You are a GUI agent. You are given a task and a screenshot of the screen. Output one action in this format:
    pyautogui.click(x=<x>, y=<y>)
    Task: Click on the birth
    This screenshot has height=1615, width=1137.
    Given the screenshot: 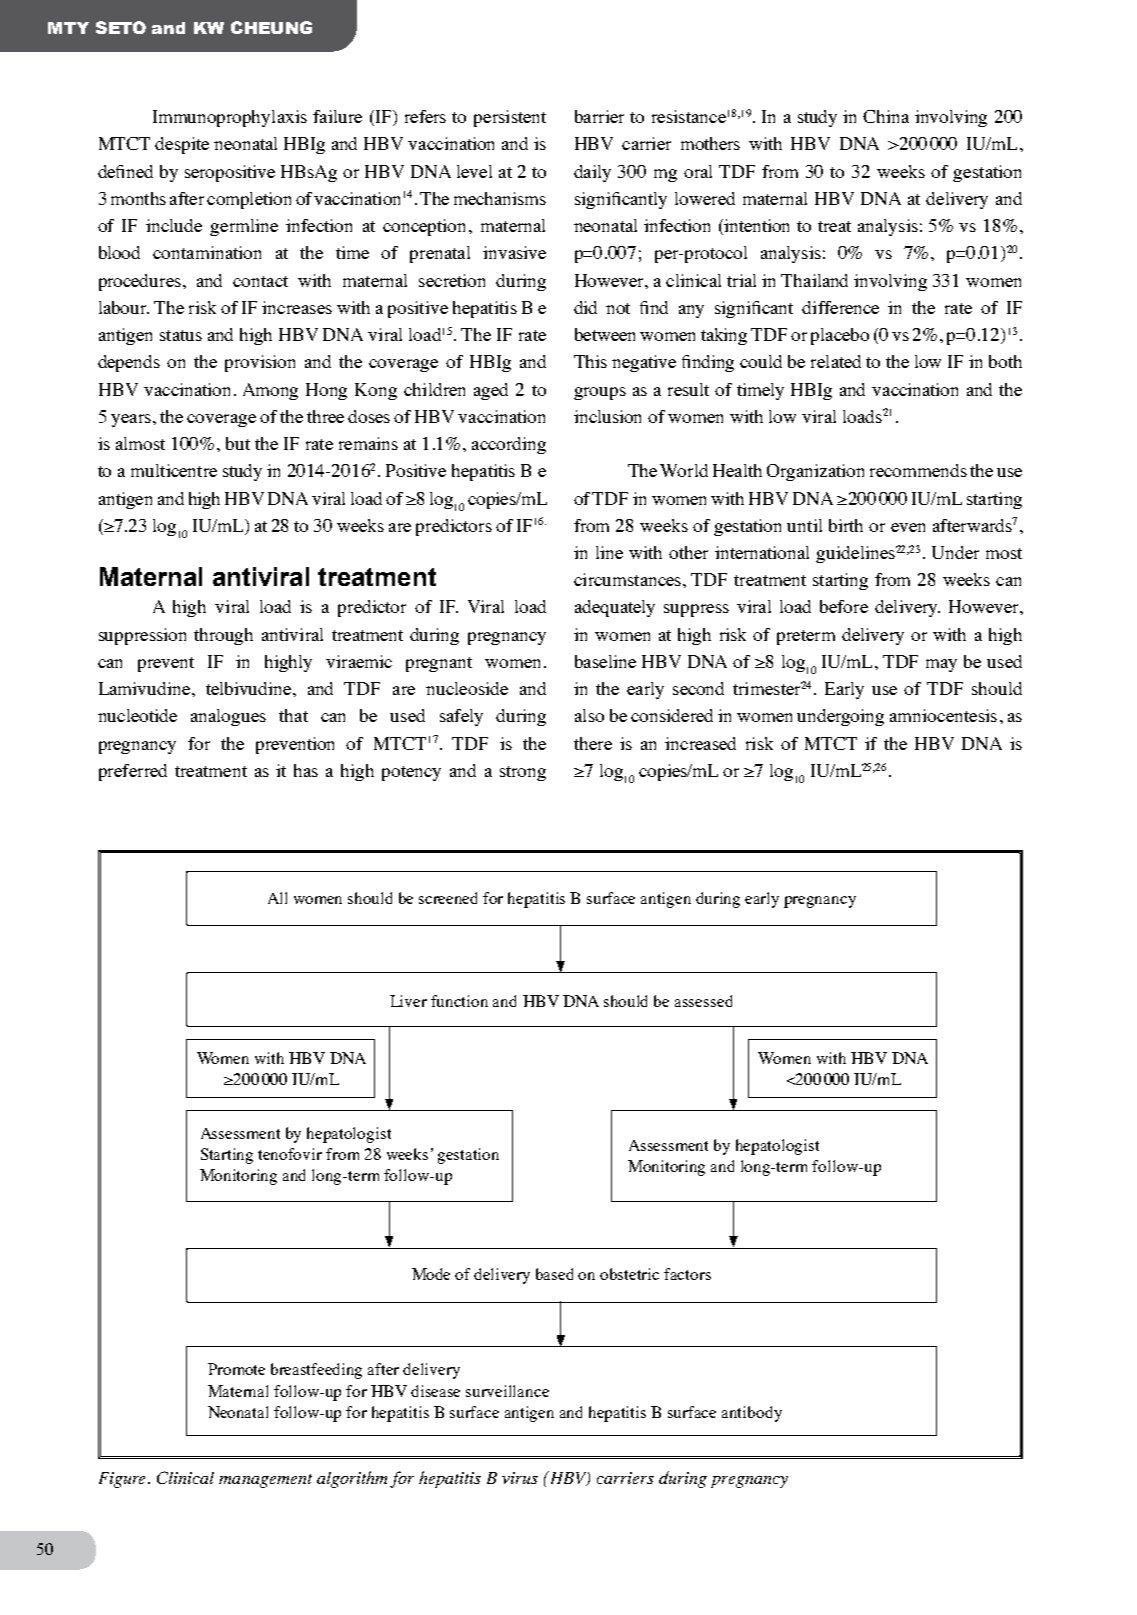 What is the action you would take?
    pyautogui.click(x=846, y=525)
